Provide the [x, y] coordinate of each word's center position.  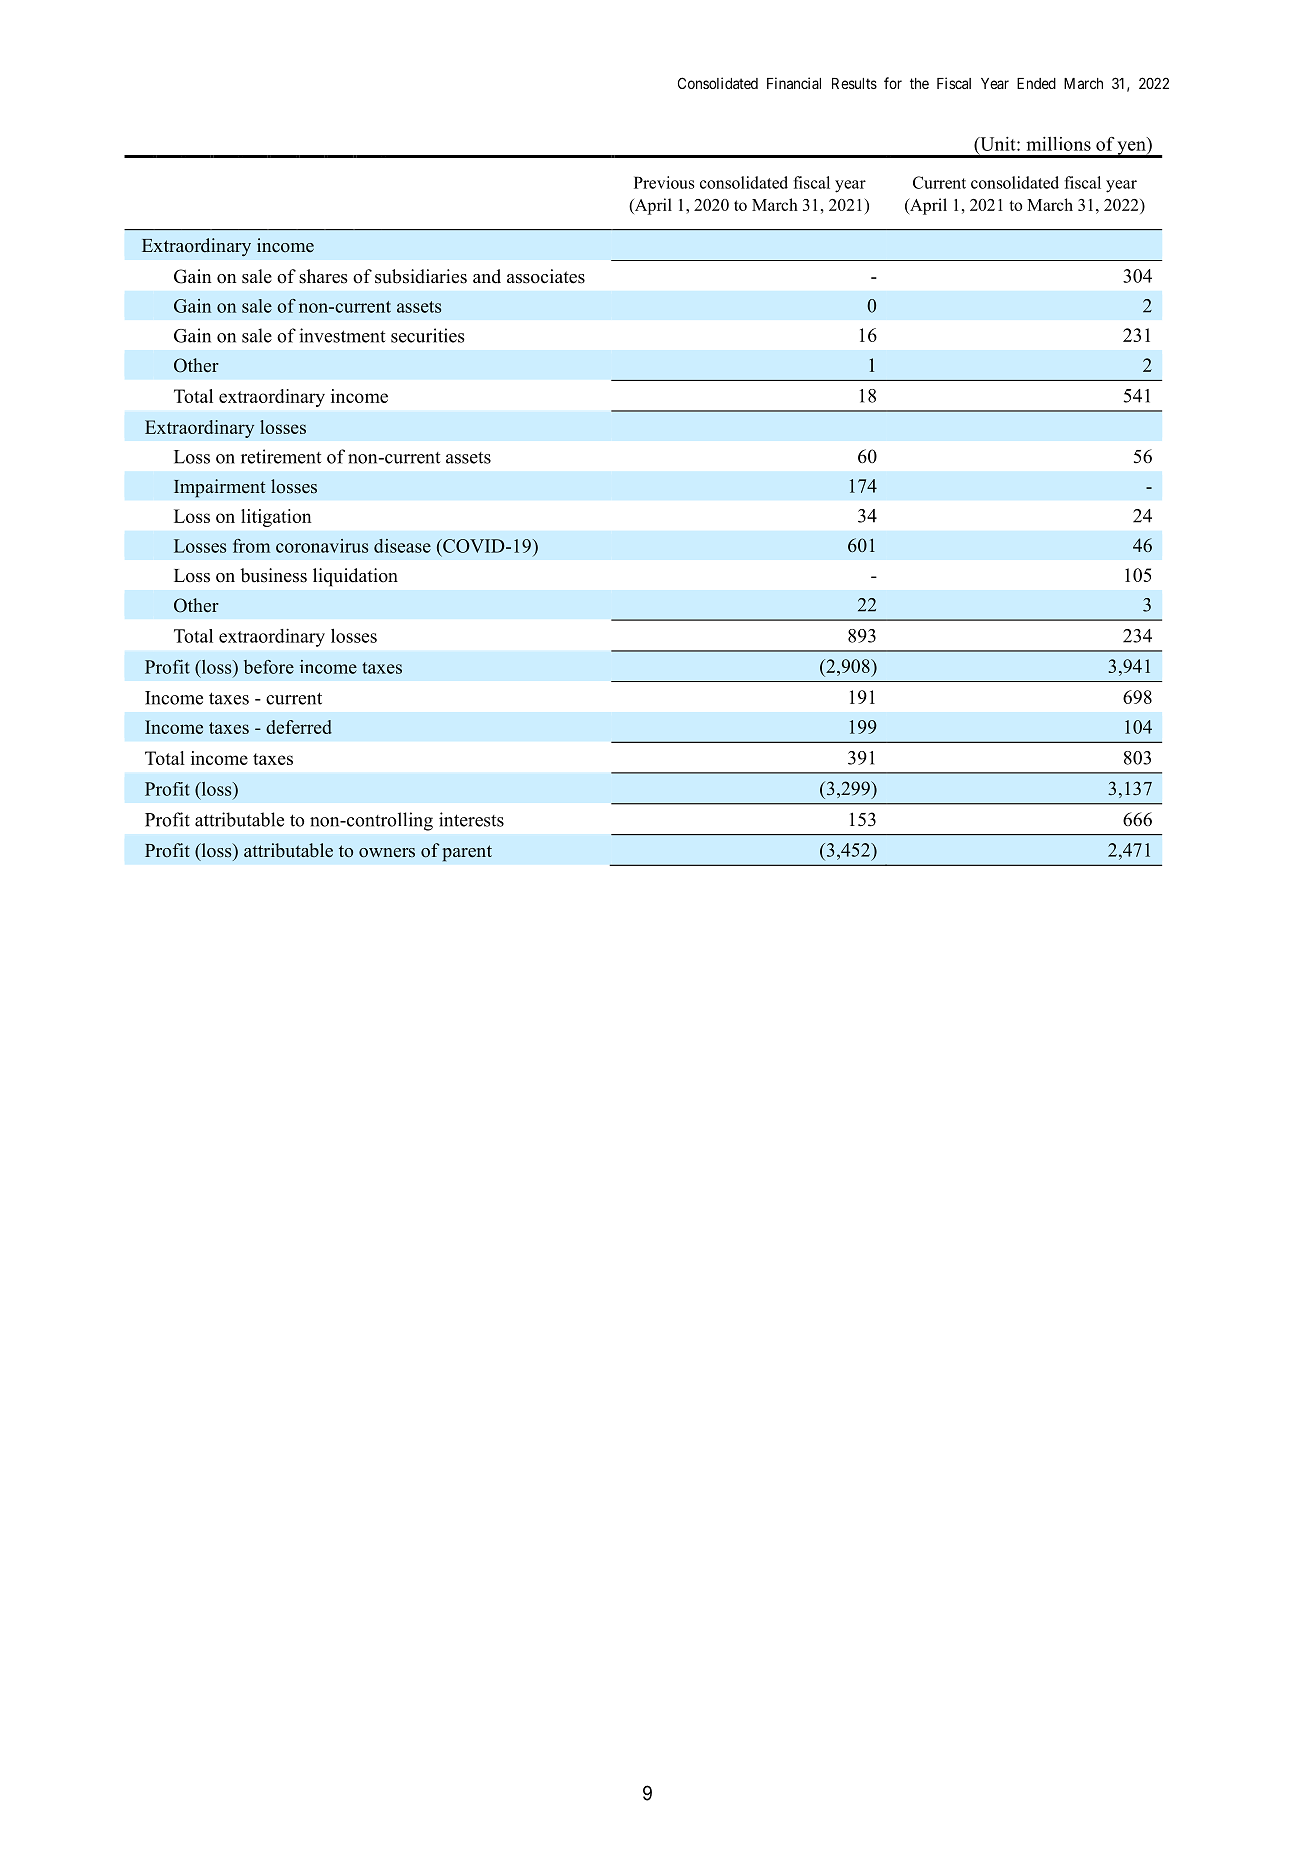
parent [467, 853]
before [269, 667]
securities [428, 335]
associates [546, 276]
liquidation [355, 577]
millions [1058, 144]
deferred [299, 727]
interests [471, 819]
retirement [281, 456]
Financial [794, 83]
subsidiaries [421, 276]
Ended [1036, 83]
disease [402, 546]
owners [387, 853]
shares [323, 276]
